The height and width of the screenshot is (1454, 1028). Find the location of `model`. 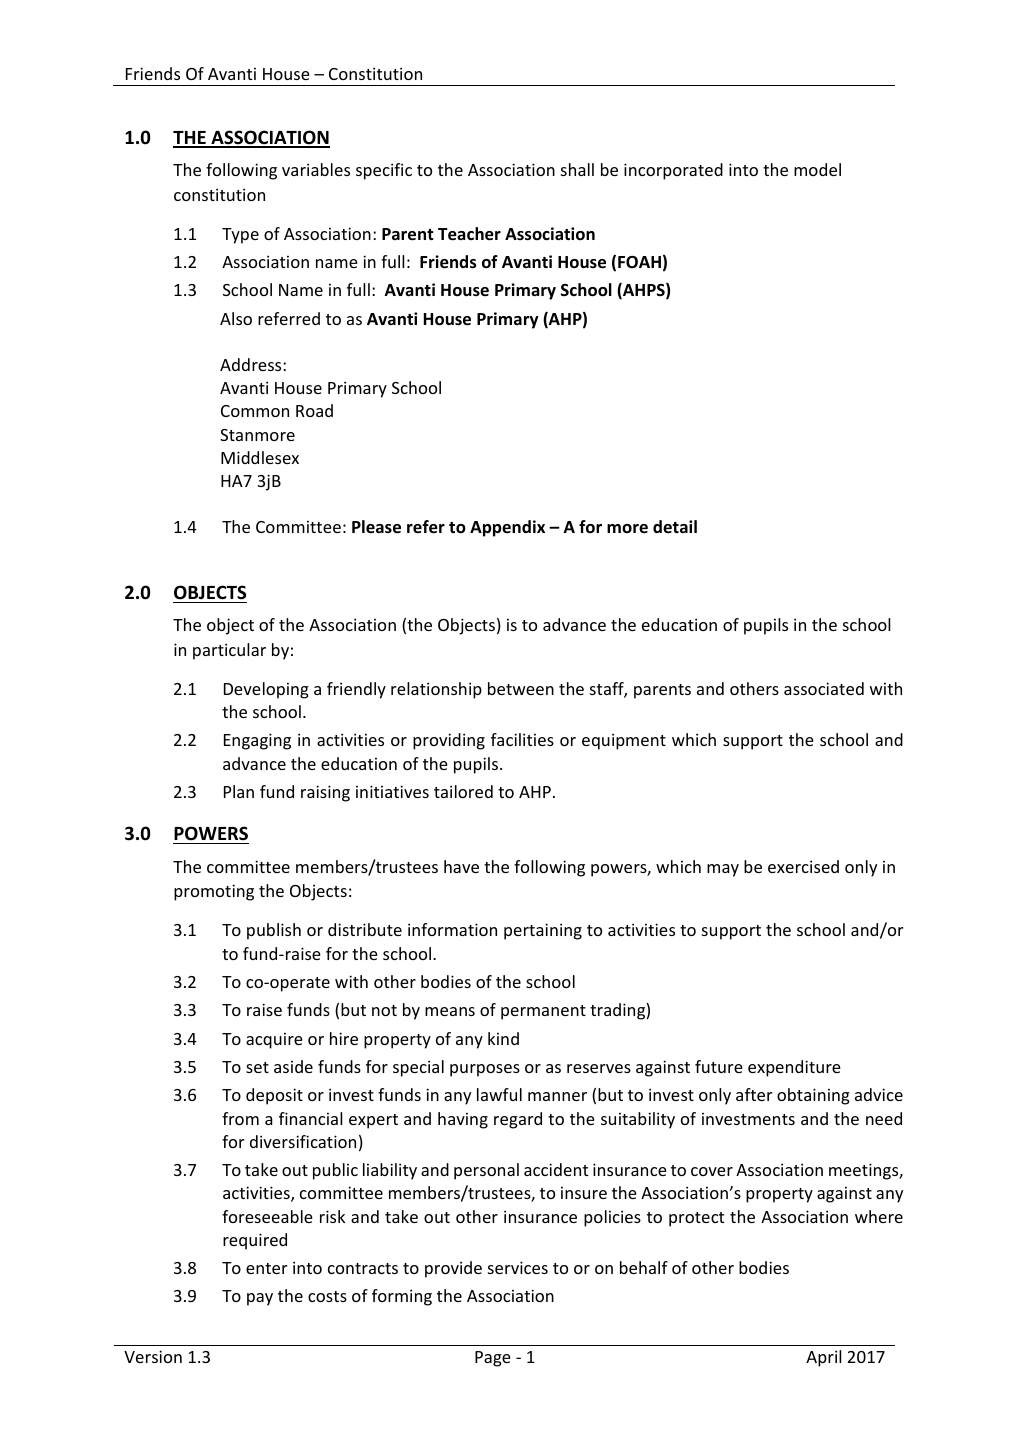

model is located at coordinates (817, 169).
